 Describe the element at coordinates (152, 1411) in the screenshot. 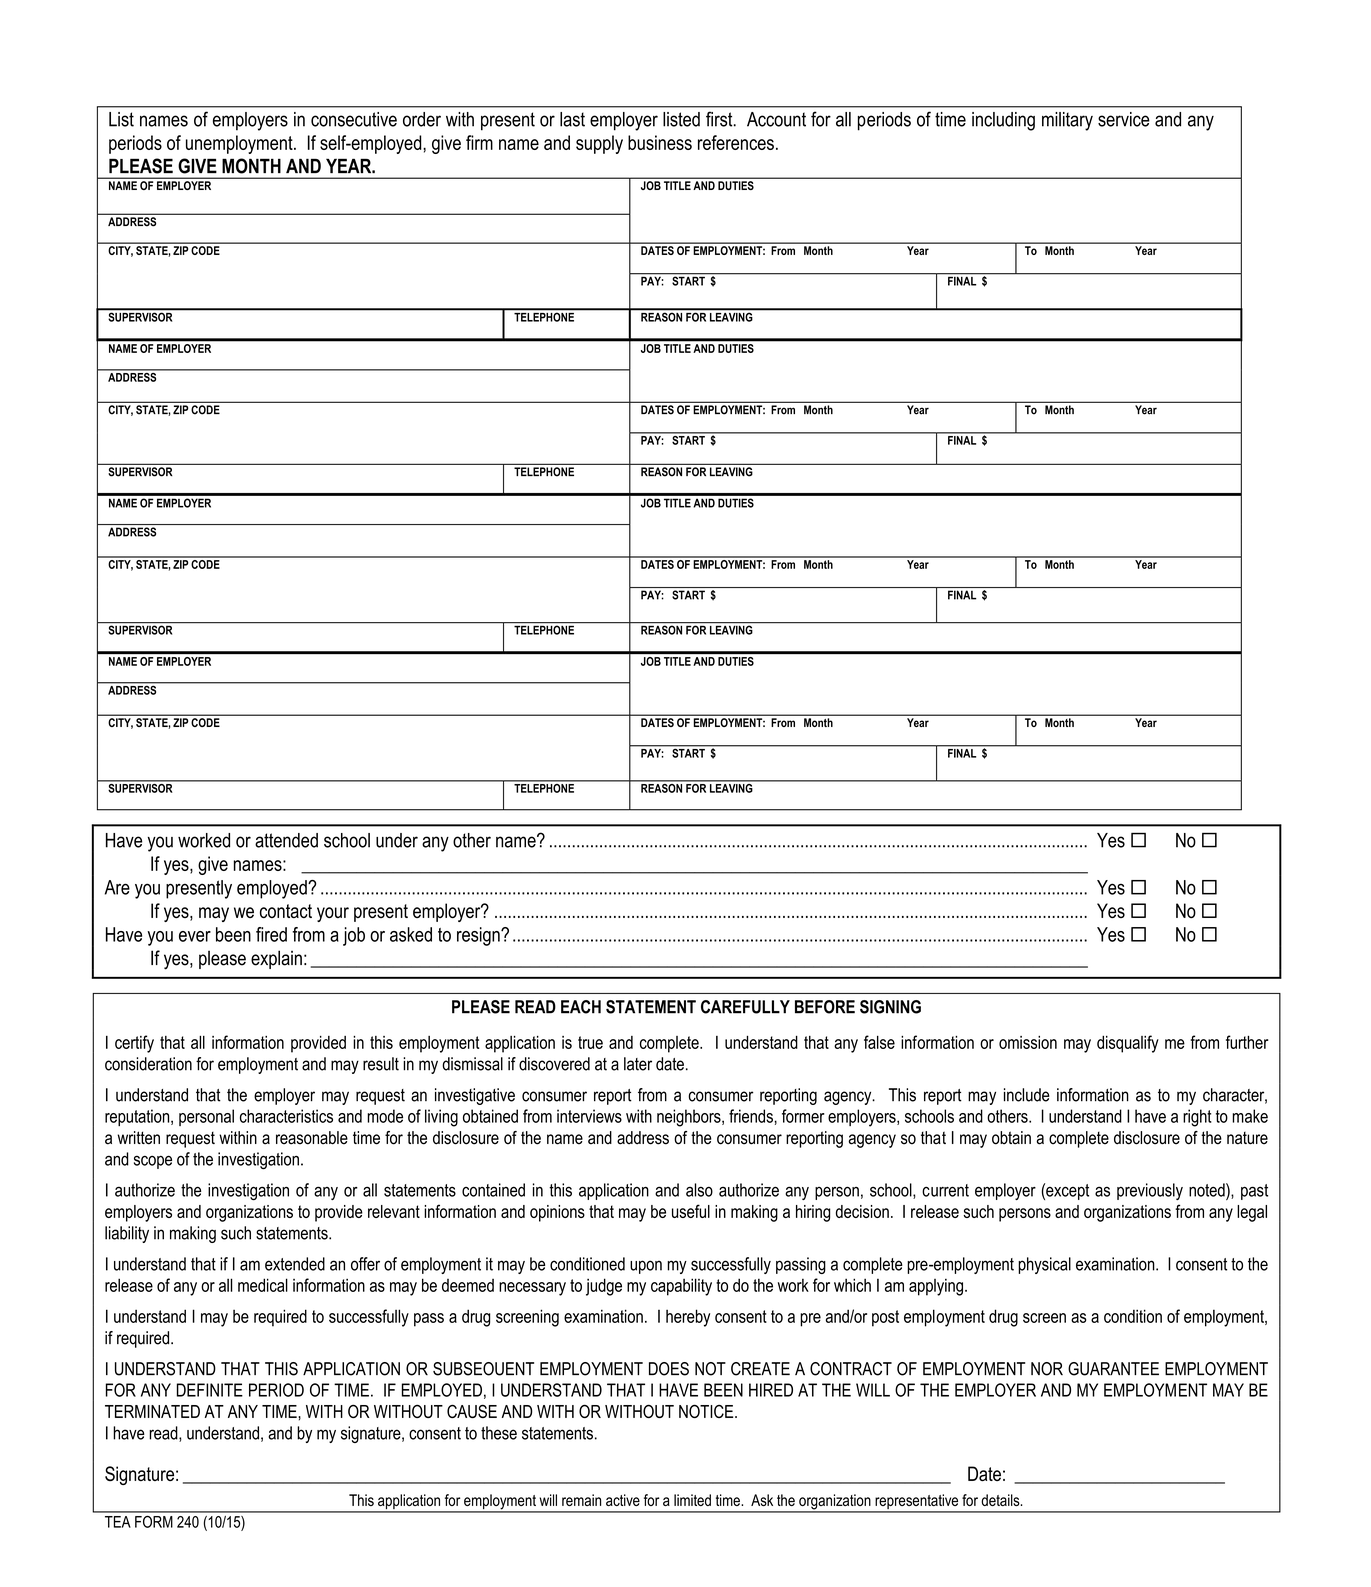

I see `TERMINATED` at that location.
